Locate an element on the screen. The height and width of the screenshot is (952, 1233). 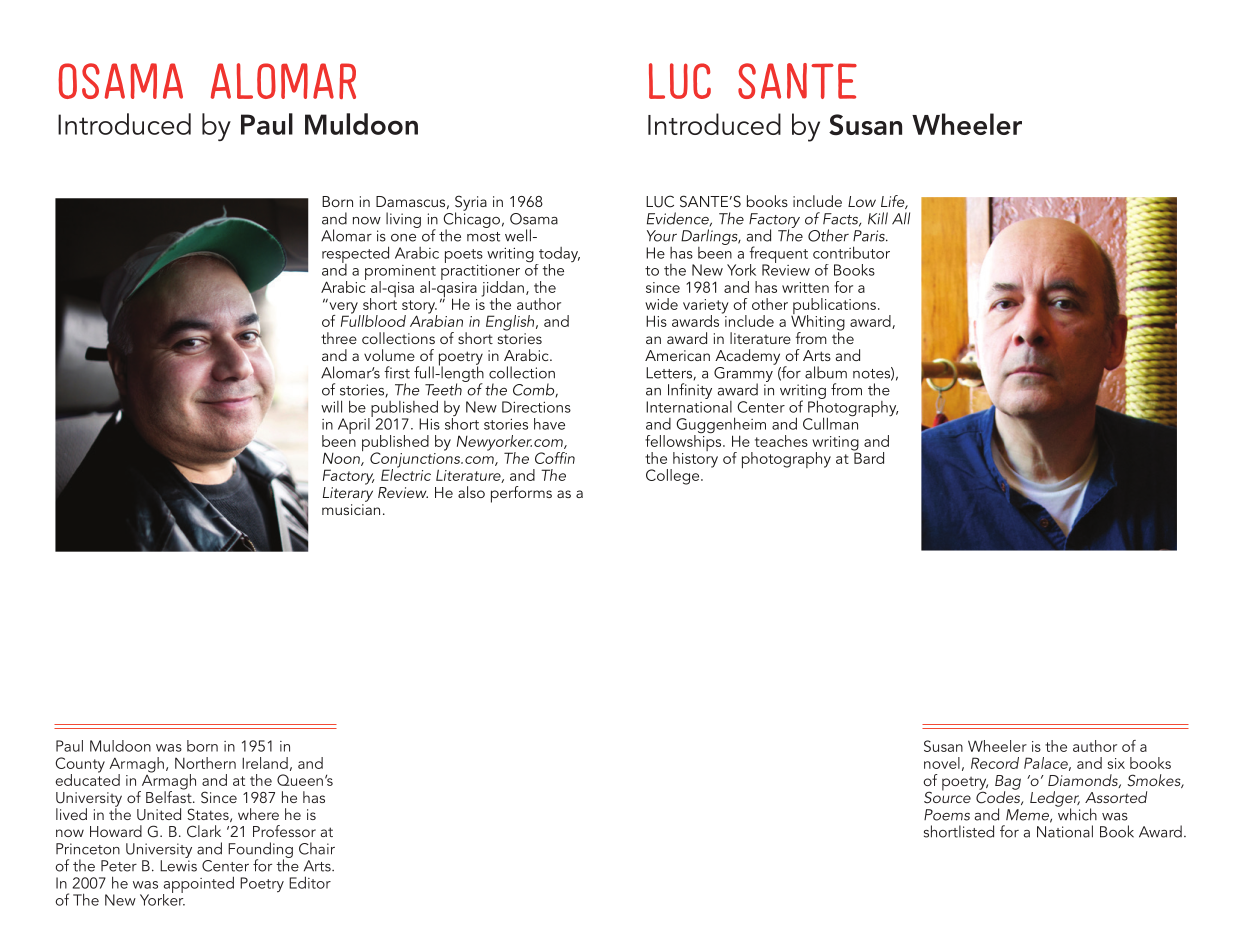
Record is located at coordinates (995, 763).
